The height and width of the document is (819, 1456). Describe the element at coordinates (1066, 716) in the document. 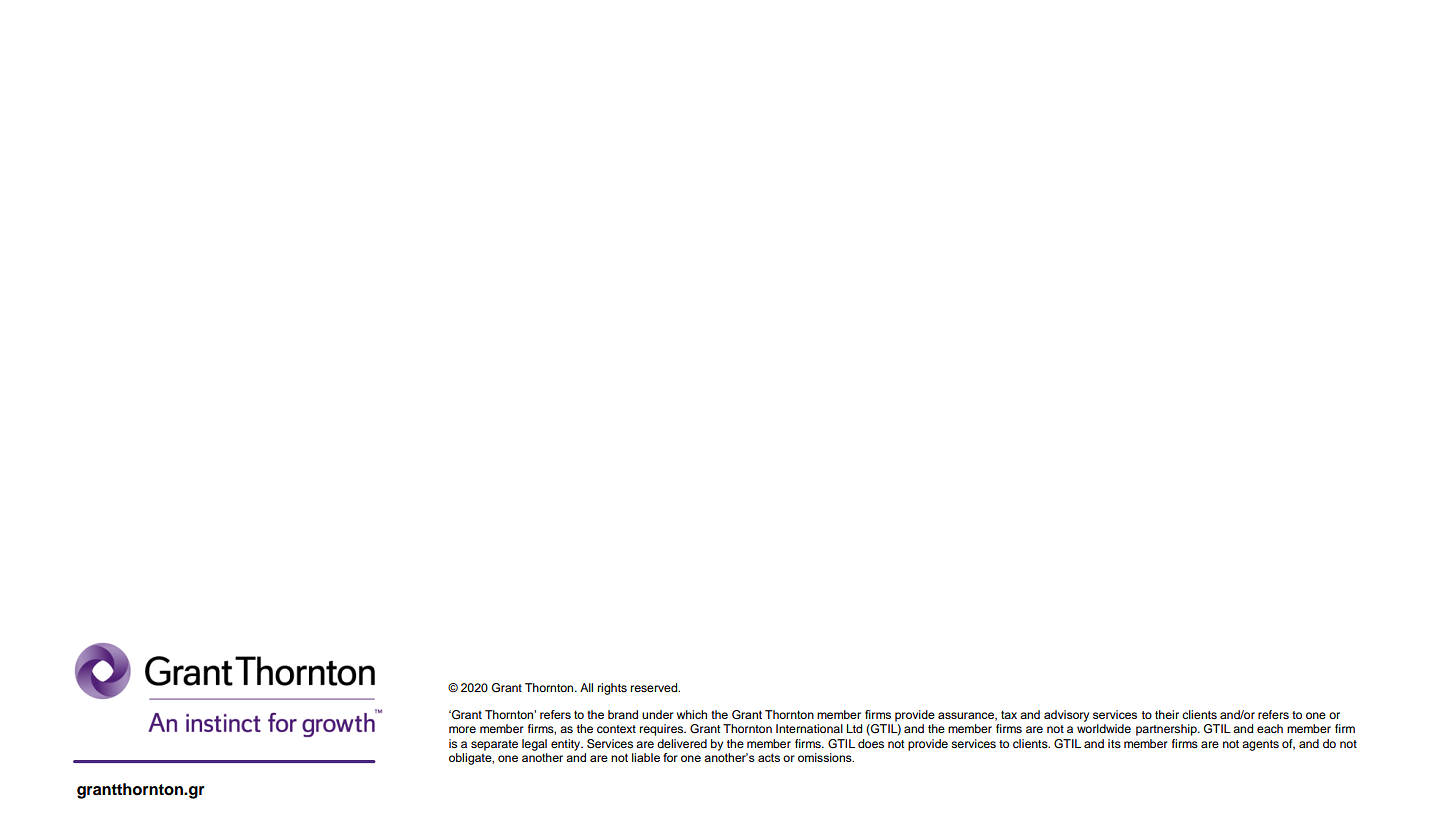

I see `advisory` at that location.
